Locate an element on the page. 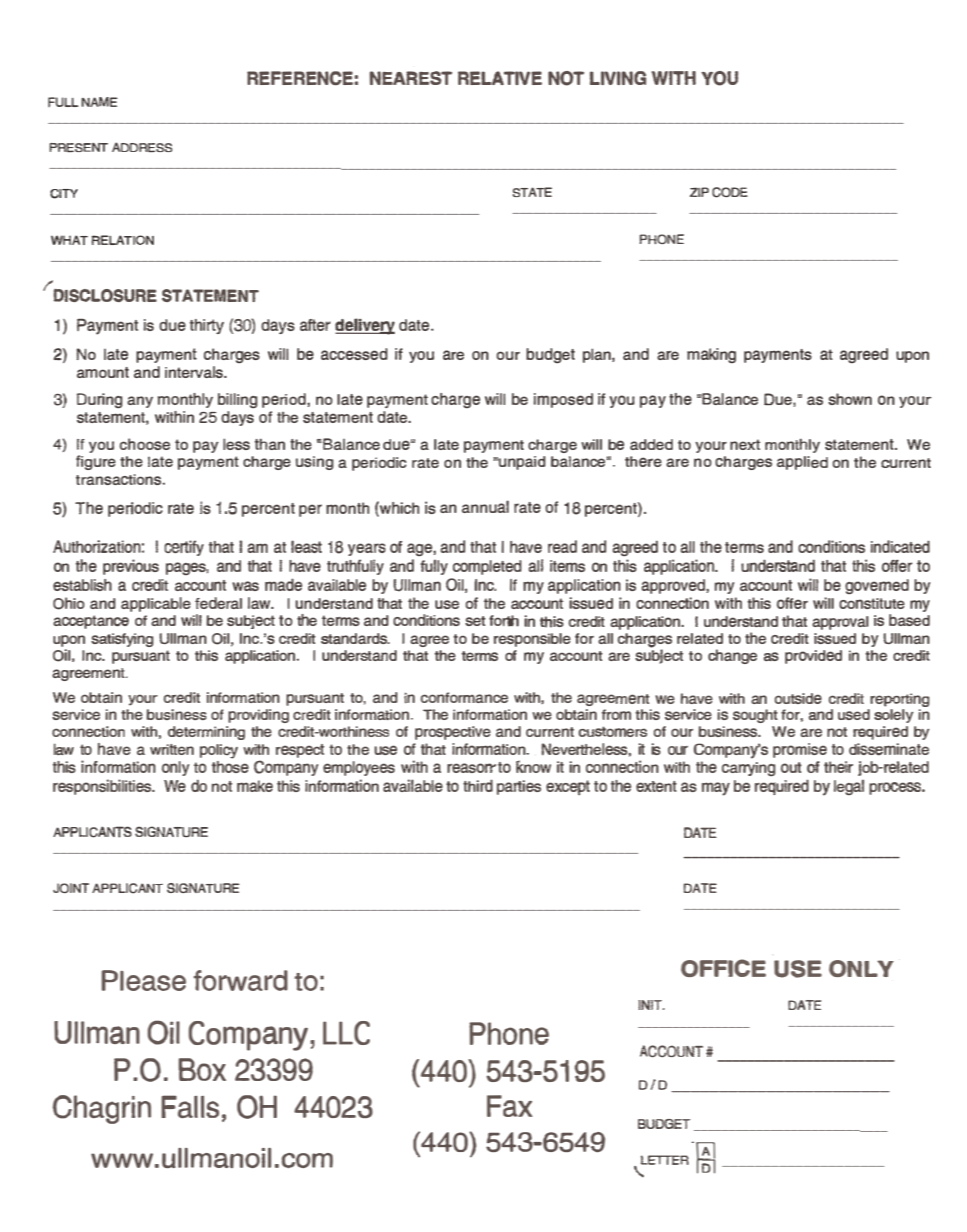 This page has width=967, height=1232. third is located at coordinates (478, 785).
